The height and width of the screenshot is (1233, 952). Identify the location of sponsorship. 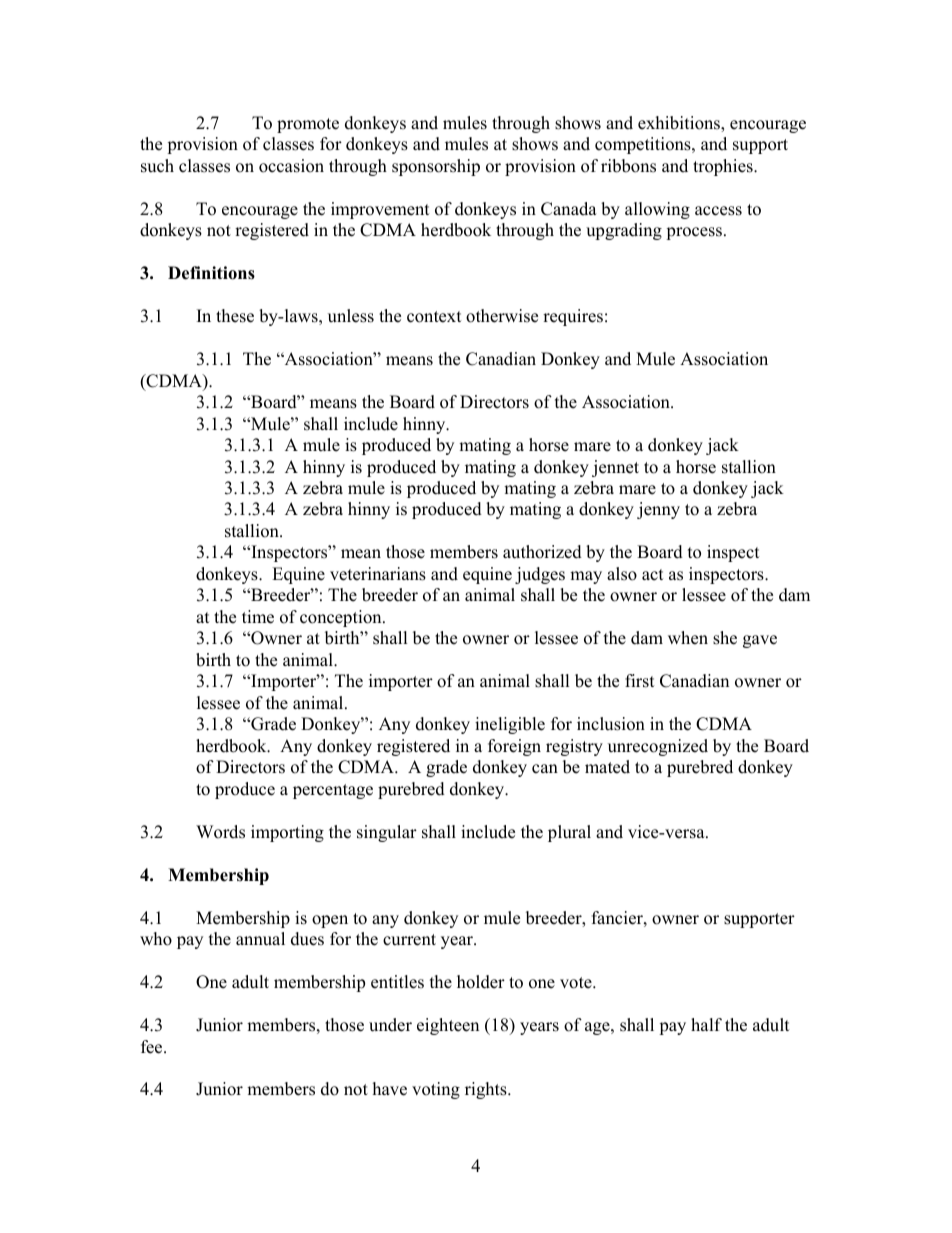
(436, 167).
